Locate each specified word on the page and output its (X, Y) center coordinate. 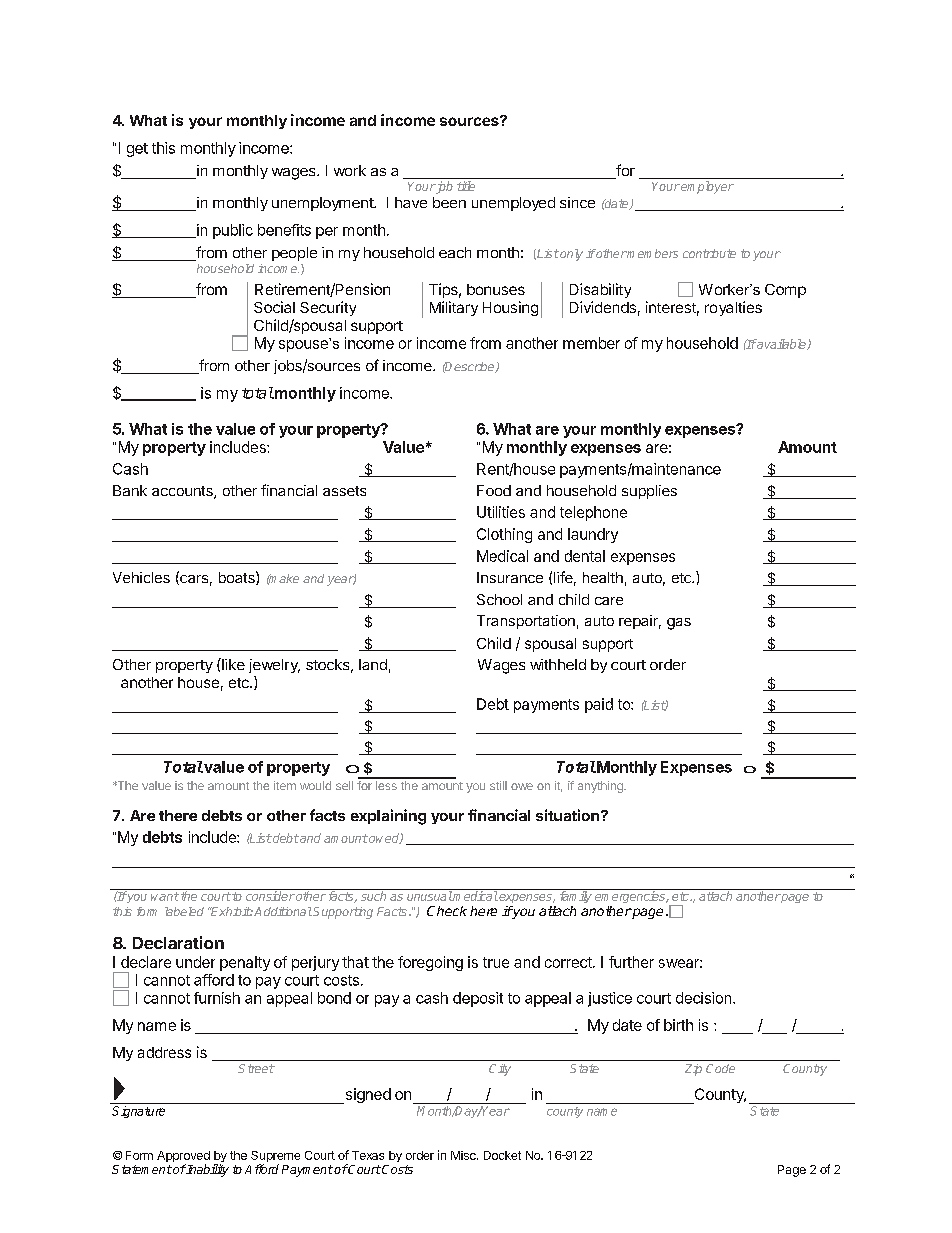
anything (601, 787)
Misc (464, 1155)
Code (720, 1068)
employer (706, 187)
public (233, 231)
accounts (183, 492)
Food (494, 490)
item (285, 785)
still (498, 785)
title (466, 186)
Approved (183, 1158)
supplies (649, 492)
